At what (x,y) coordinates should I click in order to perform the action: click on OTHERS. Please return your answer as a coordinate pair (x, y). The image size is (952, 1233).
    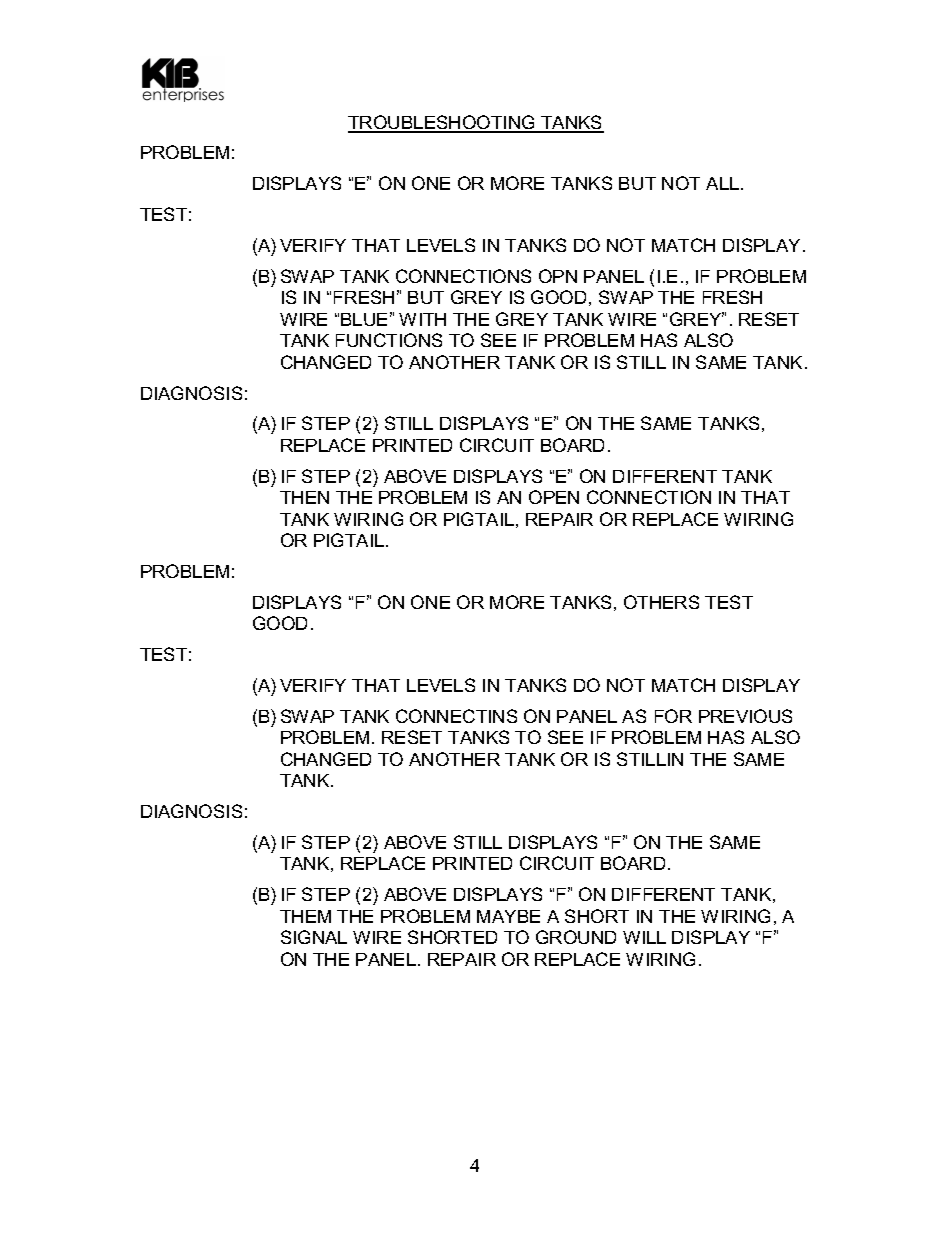
    Looking at the image, I should click on (661, 602).
